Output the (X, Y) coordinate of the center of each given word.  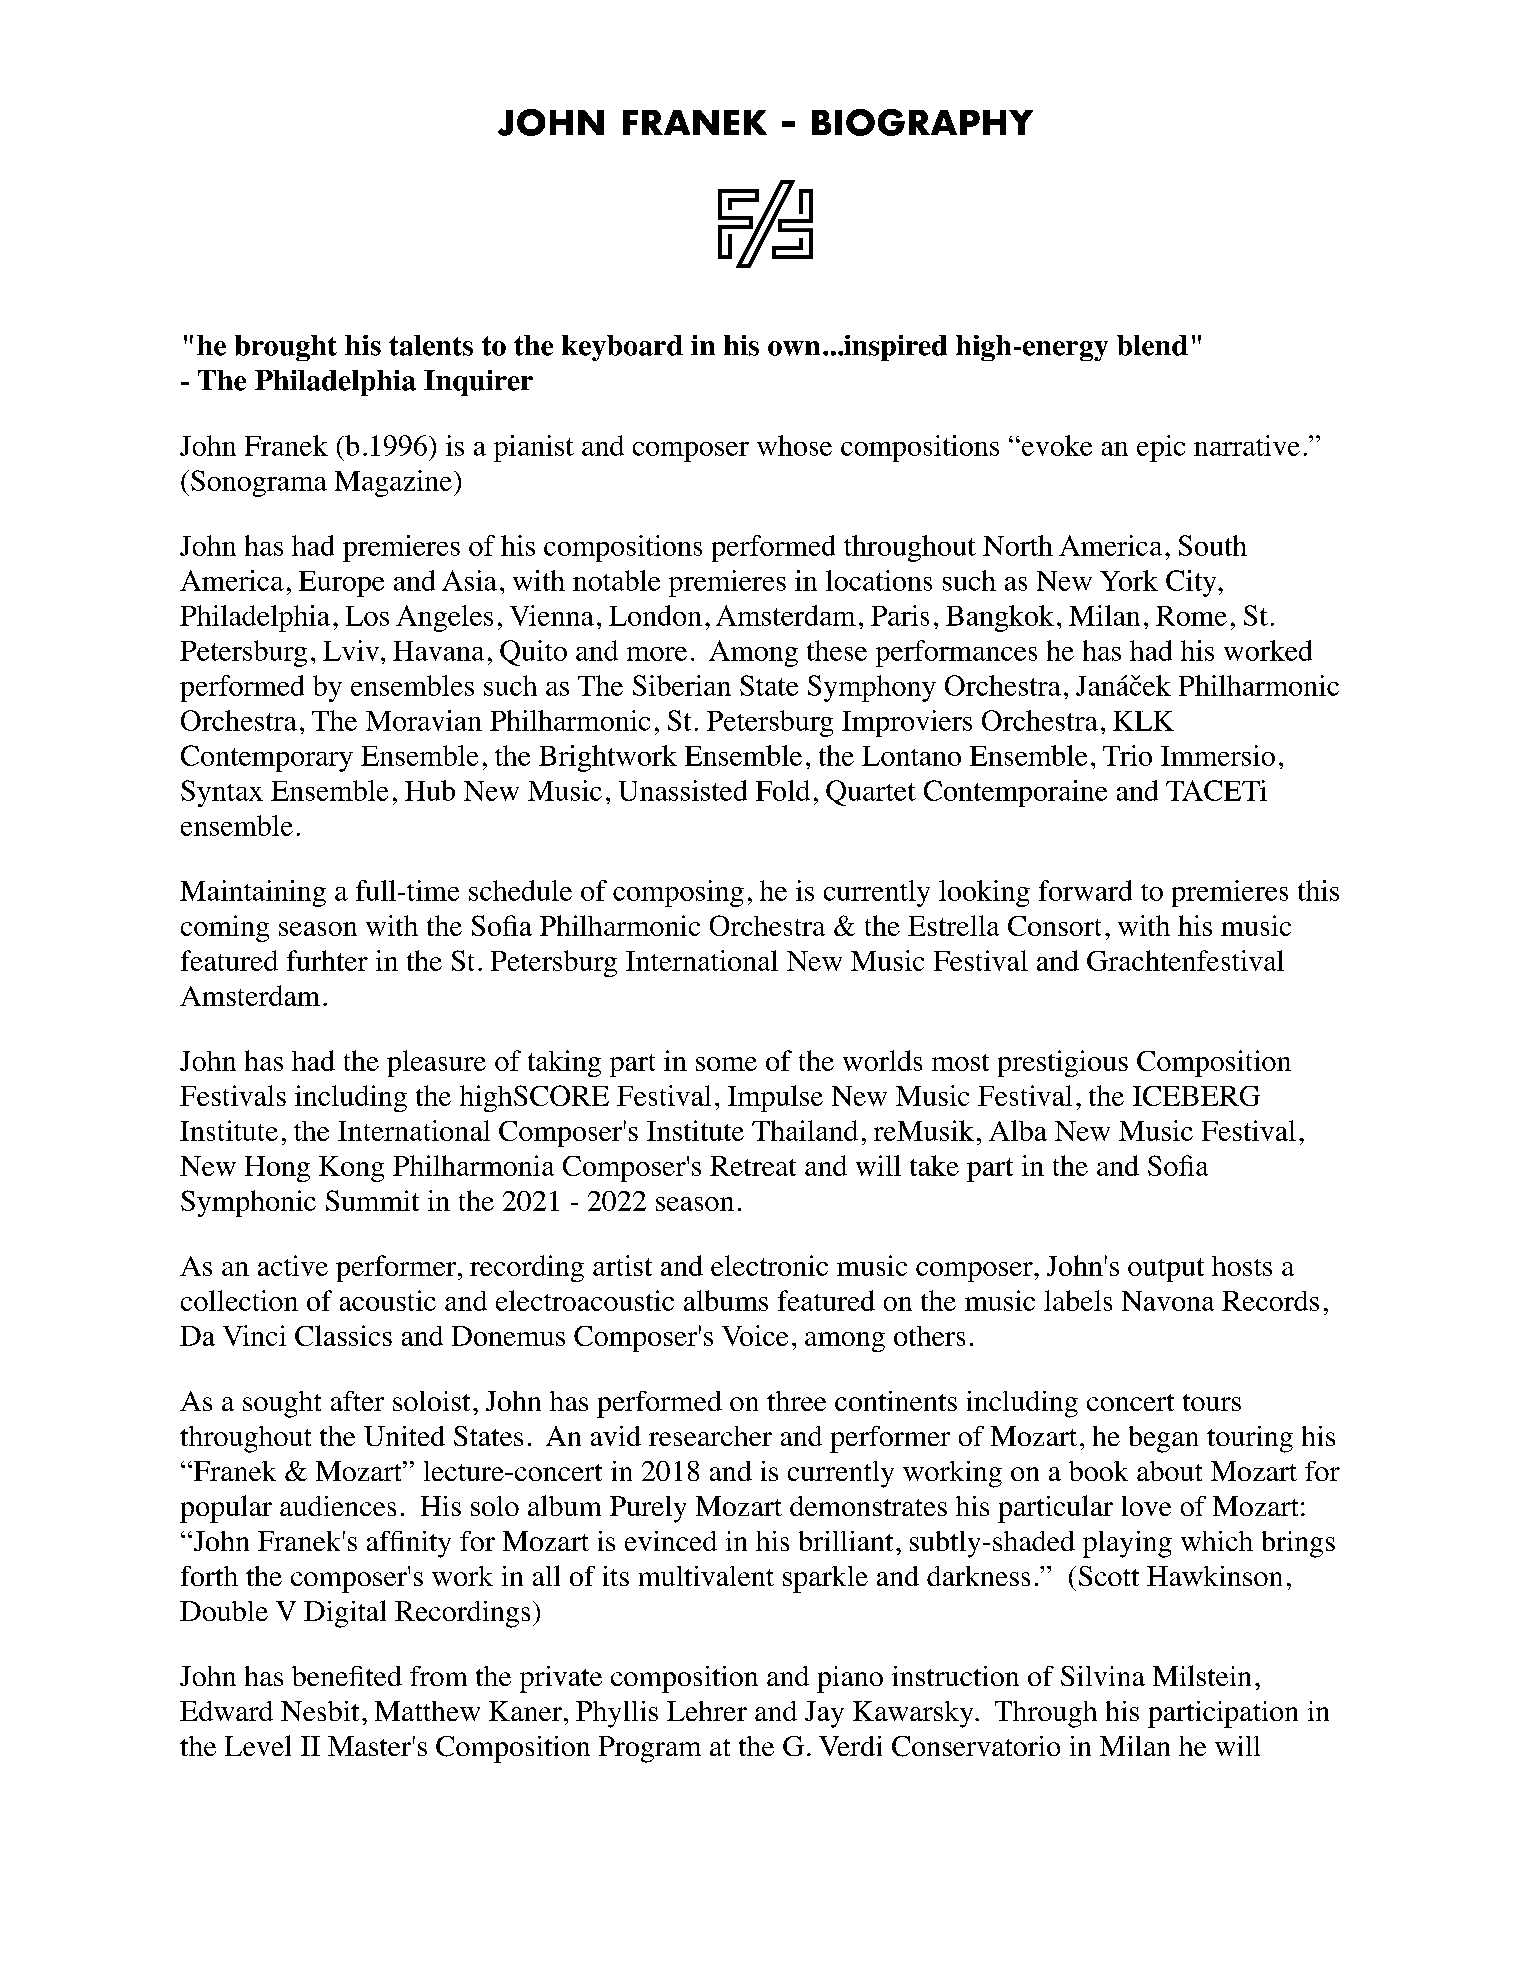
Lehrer (707, 1711)
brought (286, 348)
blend (1152, 345)
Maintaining (253, 893)
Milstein (1202, 1675)
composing (678, 893)
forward (1085, 890)
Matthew (427, 1711)
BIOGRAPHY (922, 122)
